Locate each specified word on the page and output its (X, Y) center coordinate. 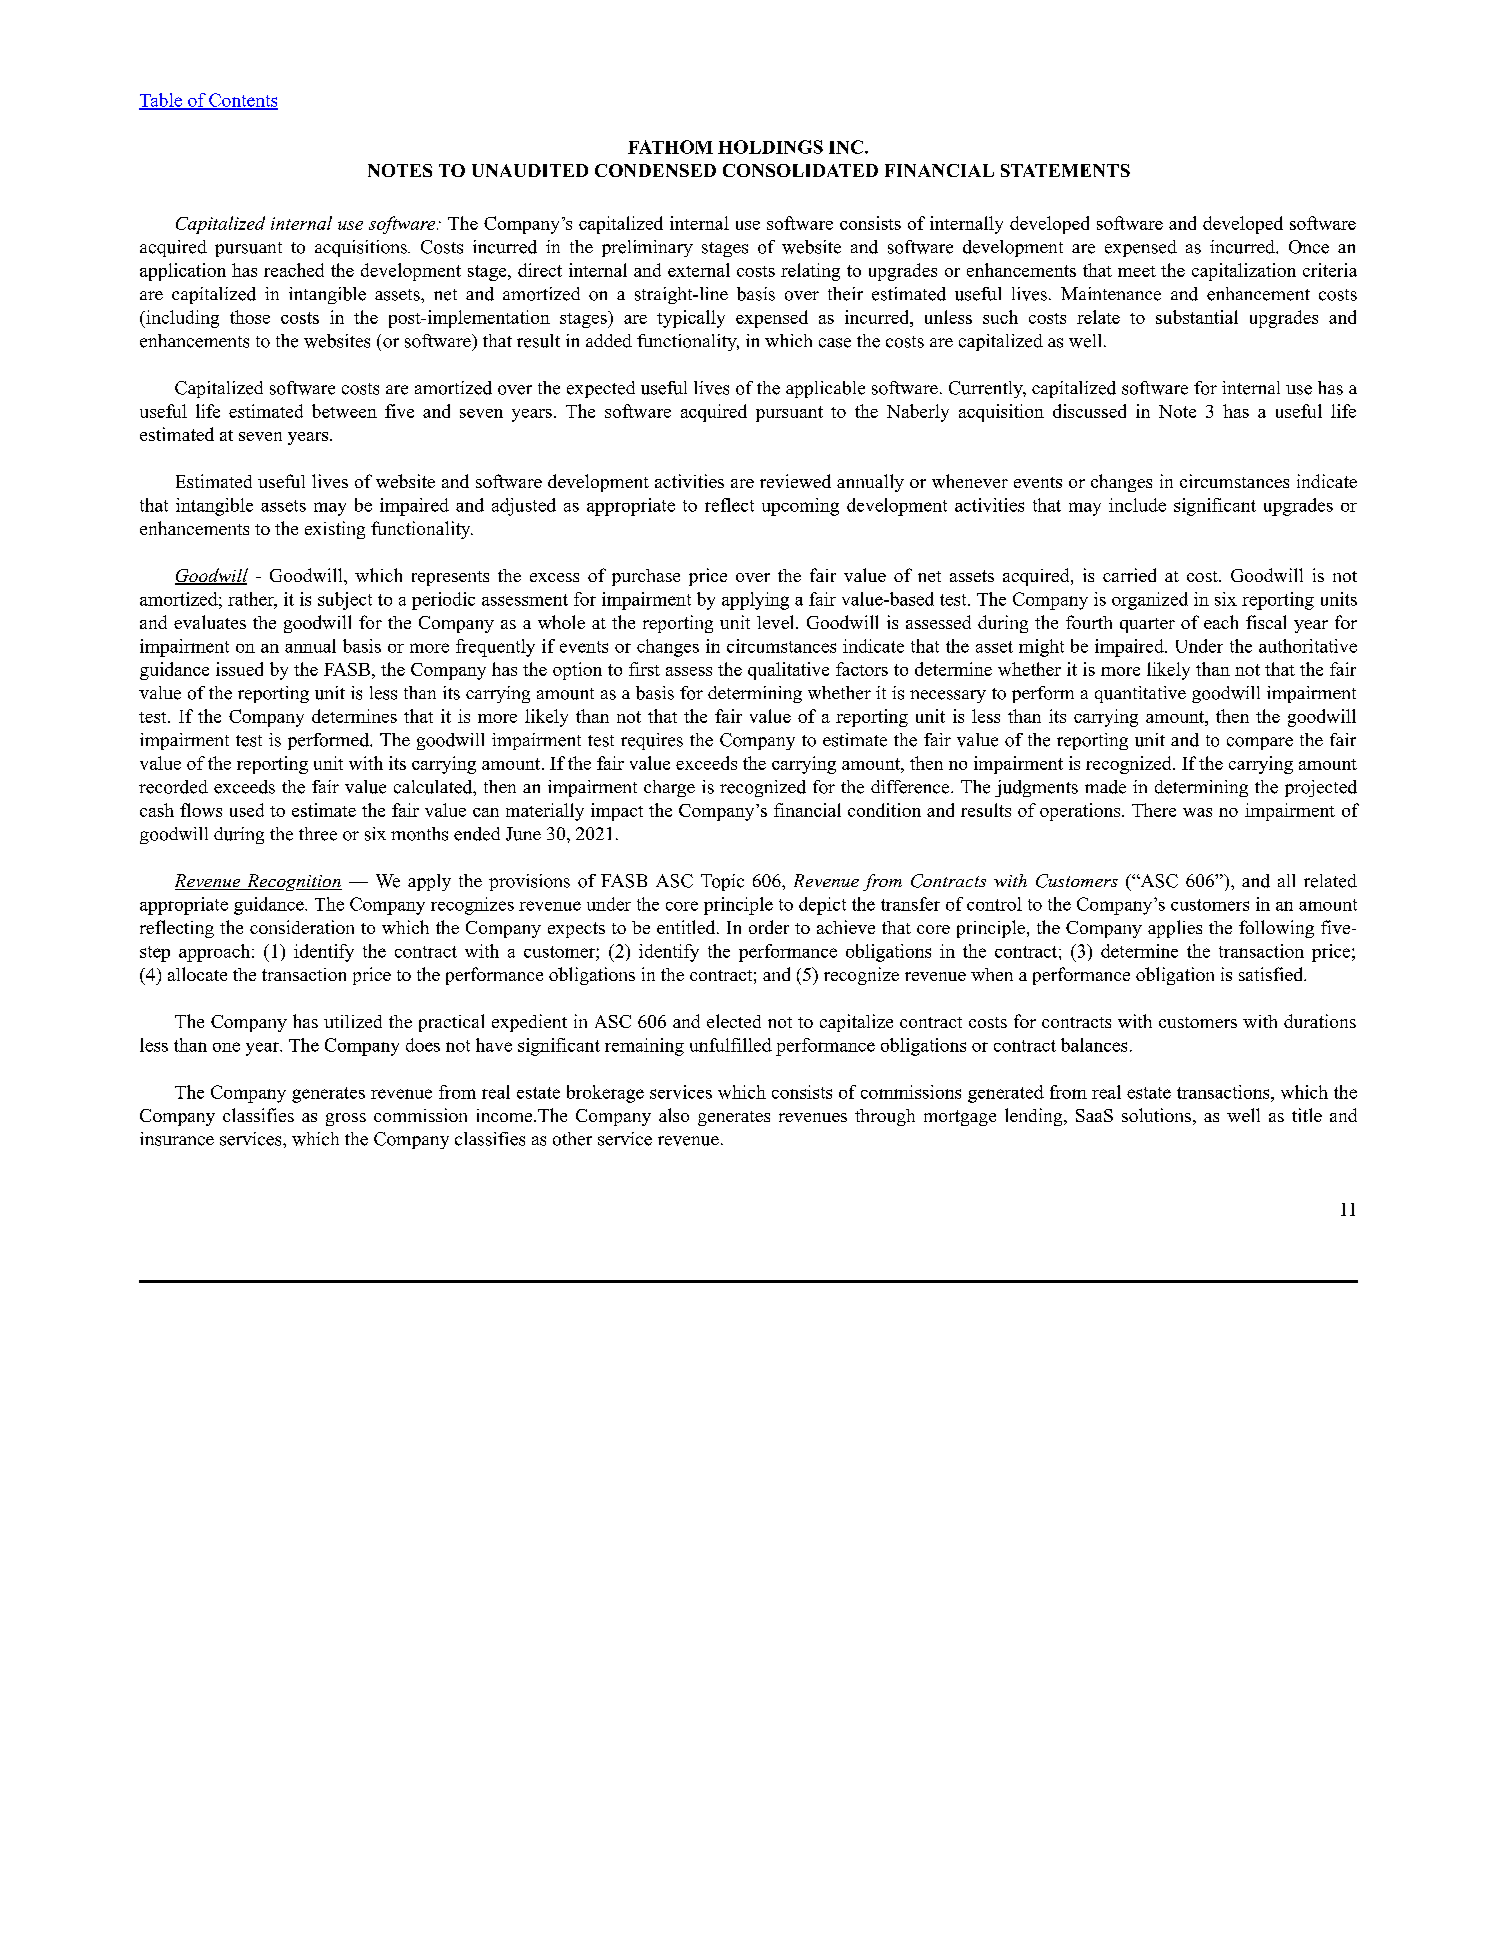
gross (346, 1119)
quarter (1147, 625)
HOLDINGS (770, 147)
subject (345, 601)
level (777, 622)
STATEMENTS (1065, 170)
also (674, 1115)
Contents (242, 101)
